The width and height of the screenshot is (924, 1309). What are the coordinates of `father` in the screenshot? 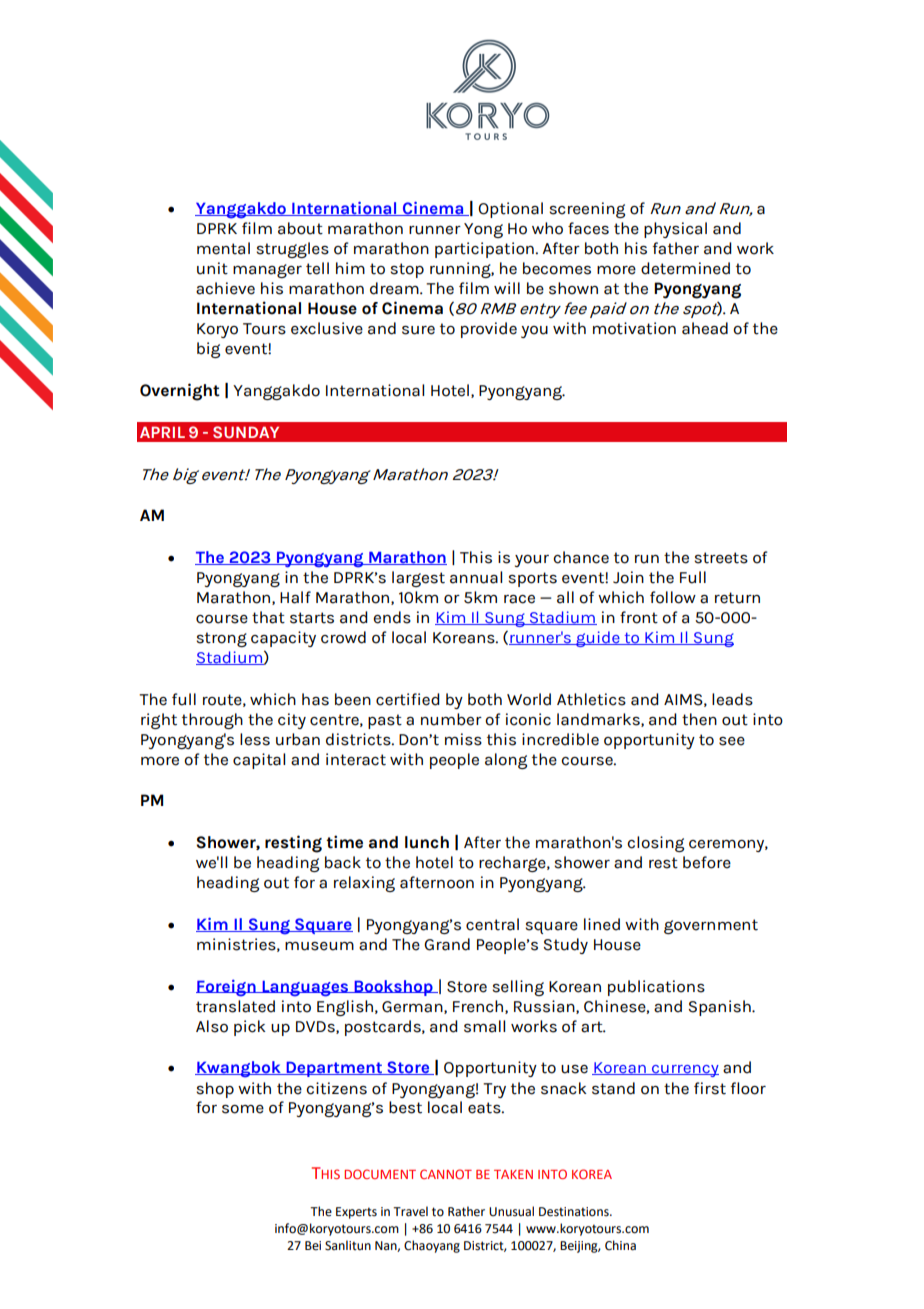 It's located at (675, 248).
